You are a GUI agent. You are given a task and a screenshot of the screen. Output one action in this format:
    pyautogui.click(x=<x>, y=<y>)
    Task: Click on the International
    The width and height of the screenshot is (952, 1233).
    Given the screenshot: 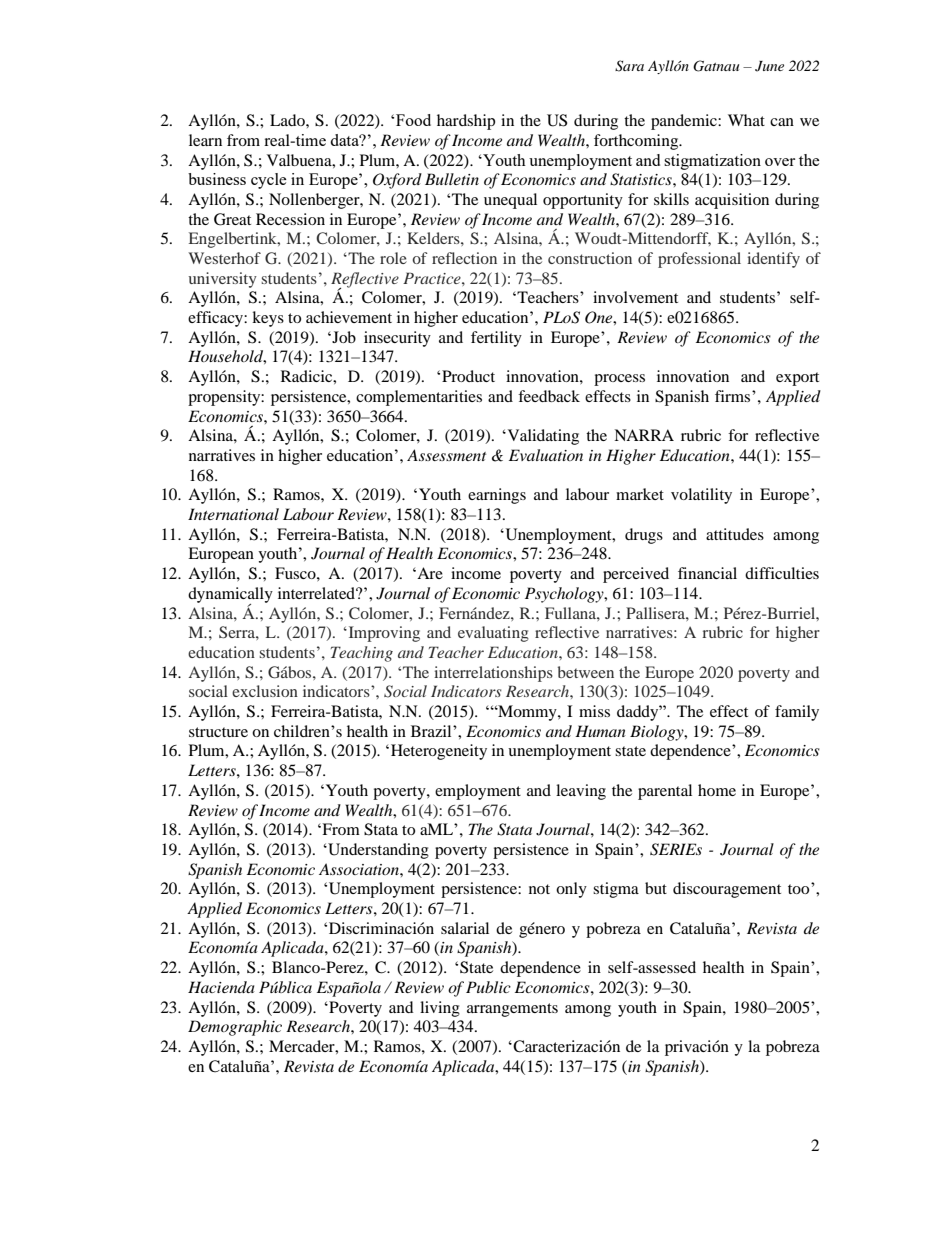 What is the action you would take?
    pyautogui.click(x=233, y=514)
